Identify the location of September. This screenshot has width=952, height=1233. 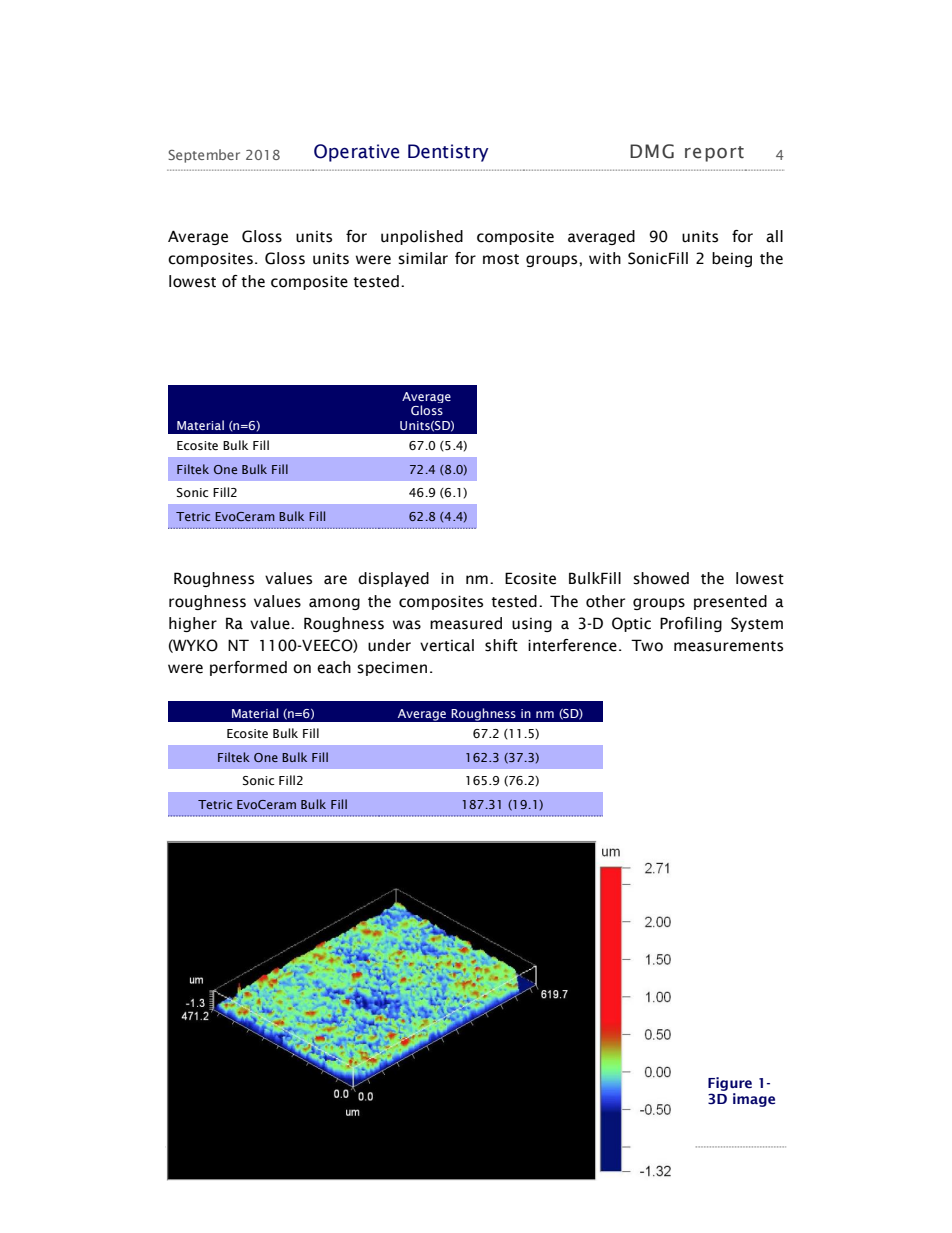
(204, 156).
